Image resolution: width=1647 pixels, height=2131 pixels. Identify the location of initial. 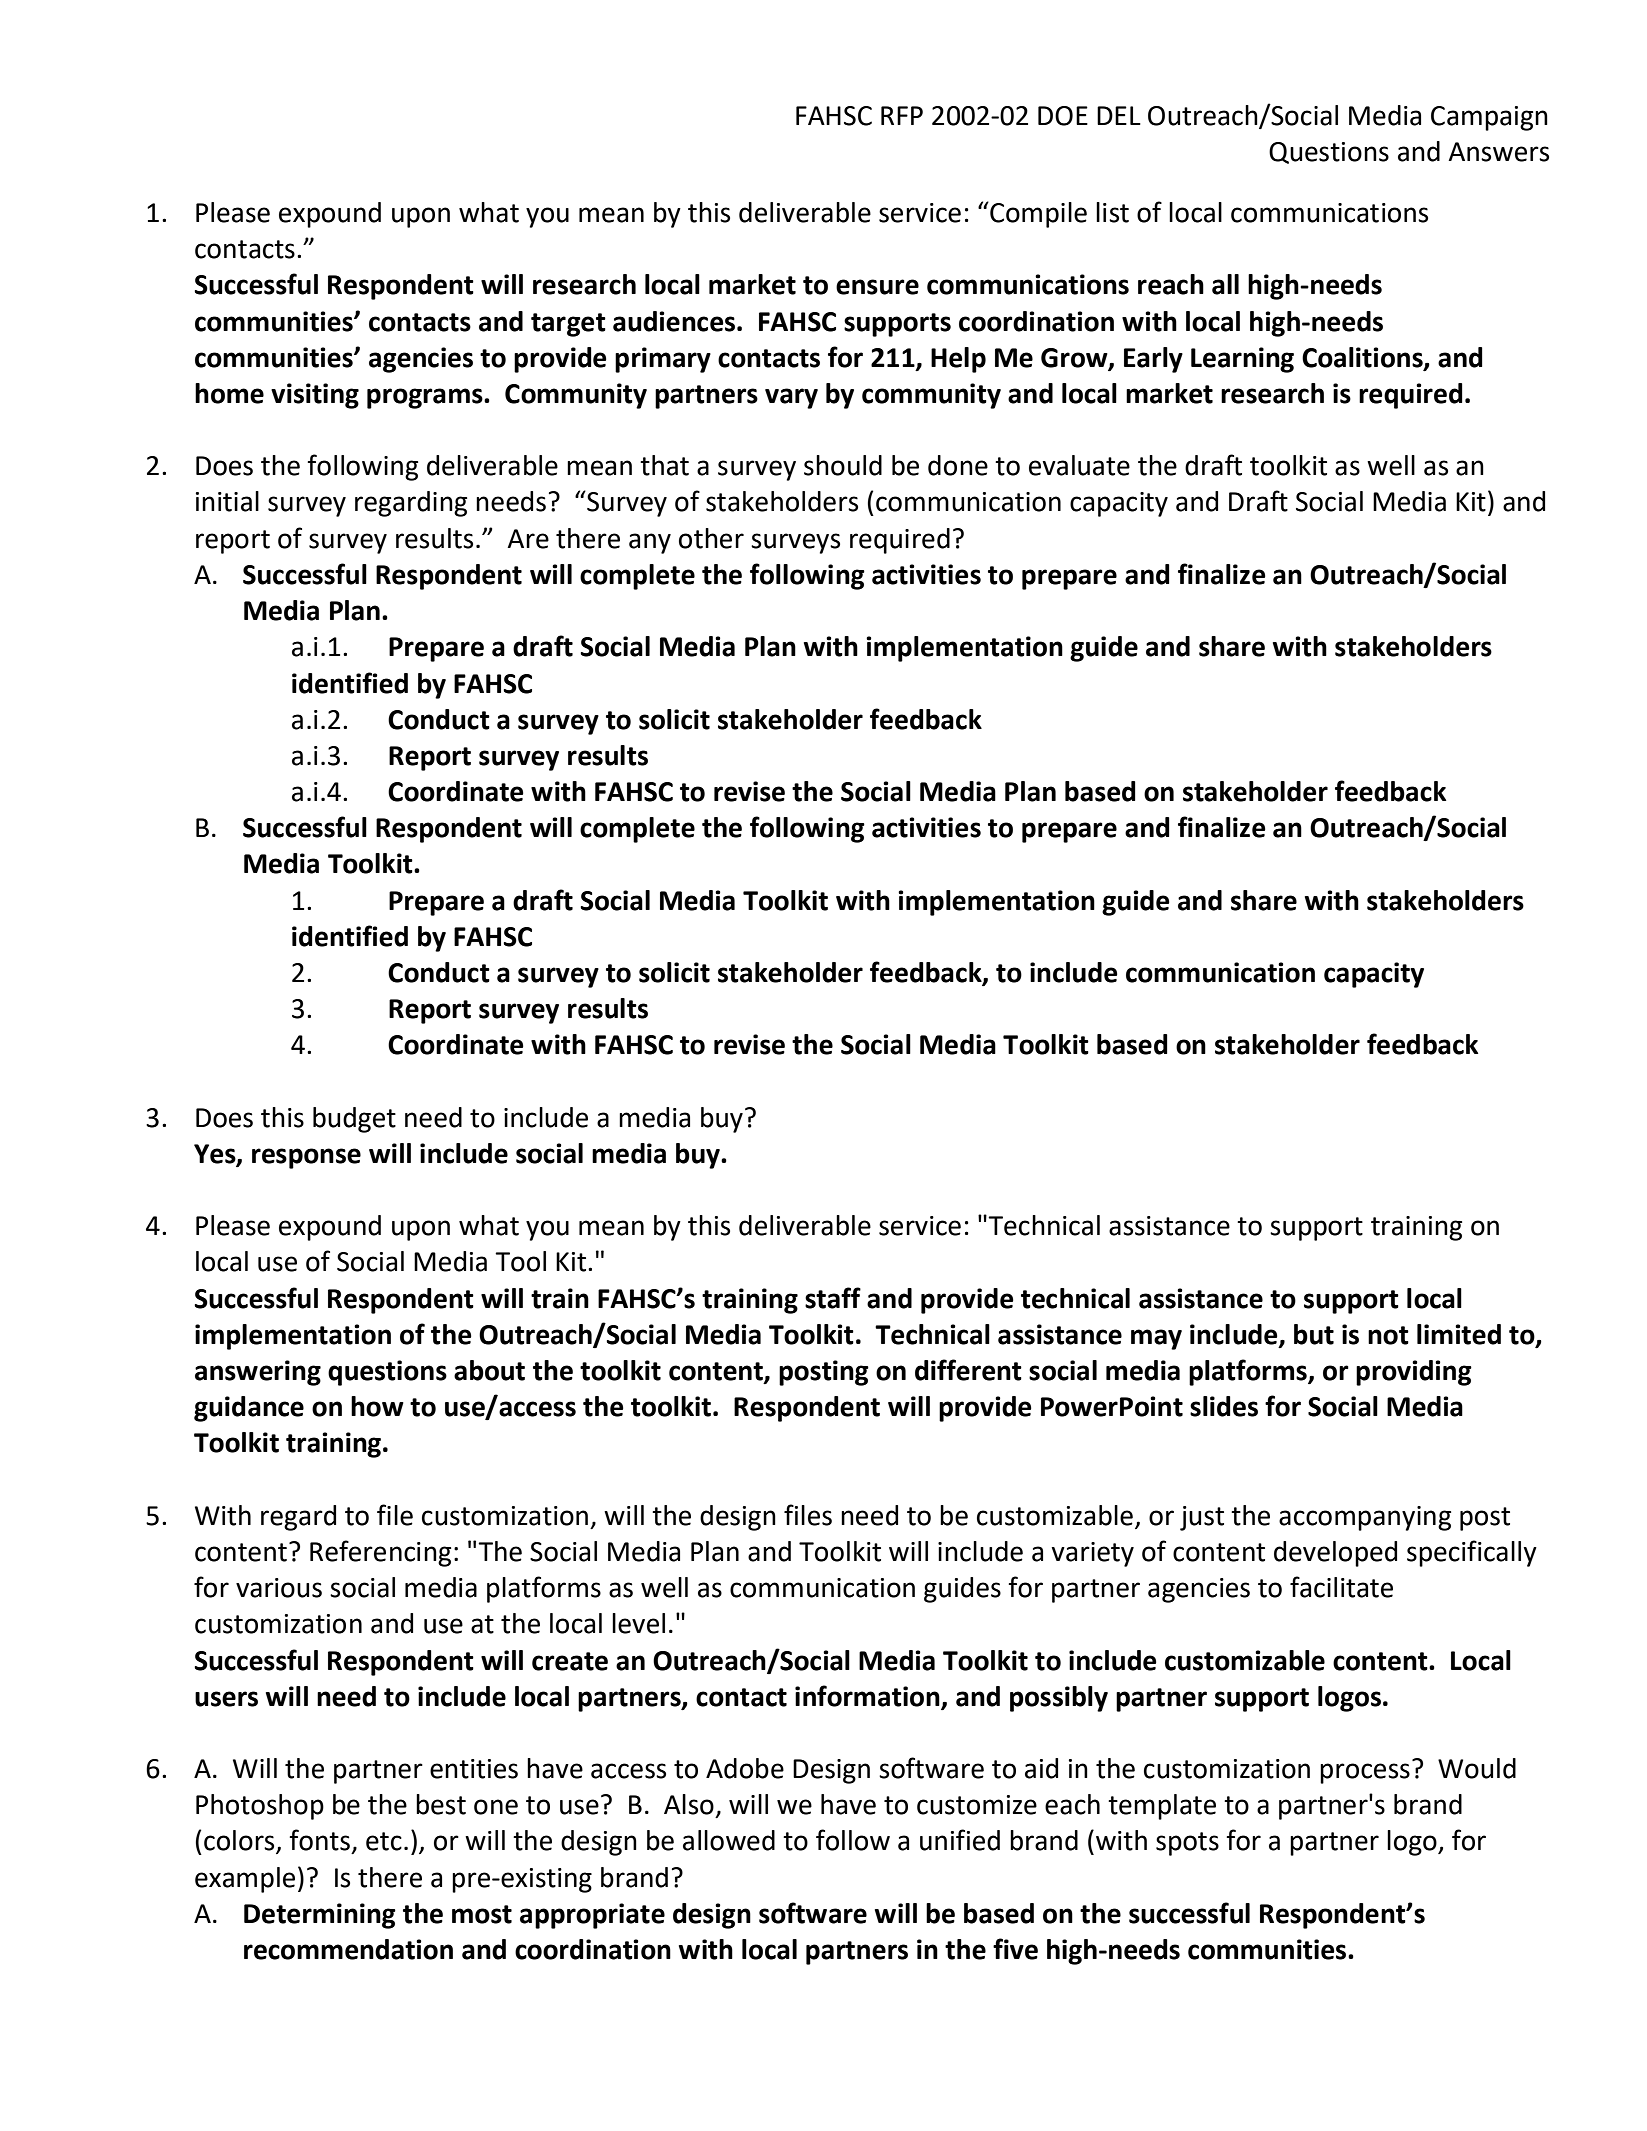
(227, 501).
